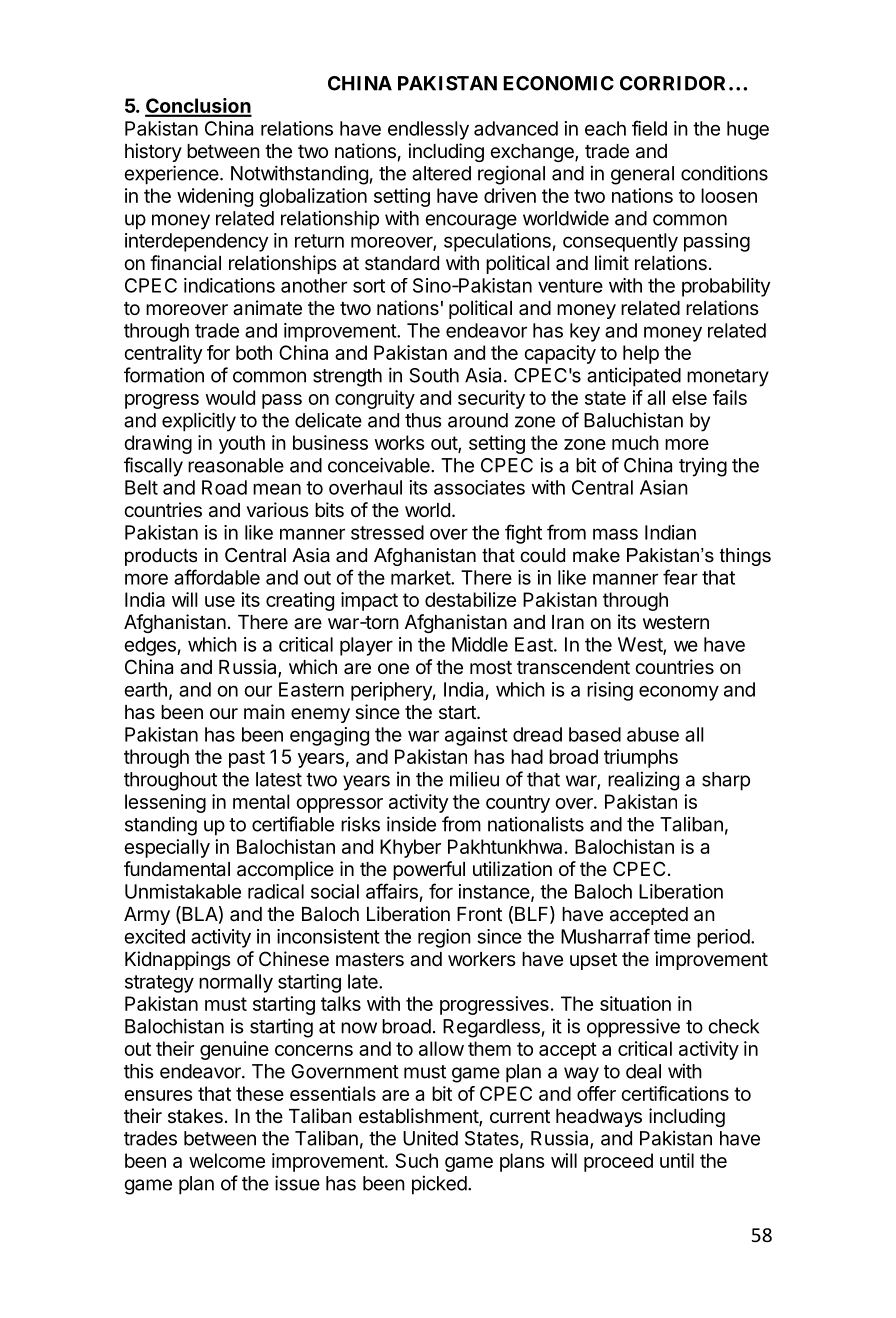  What do you see at coordinates (428, 130) in the screenshot?
I see `endlessly` at bounding box center [428, 130].
